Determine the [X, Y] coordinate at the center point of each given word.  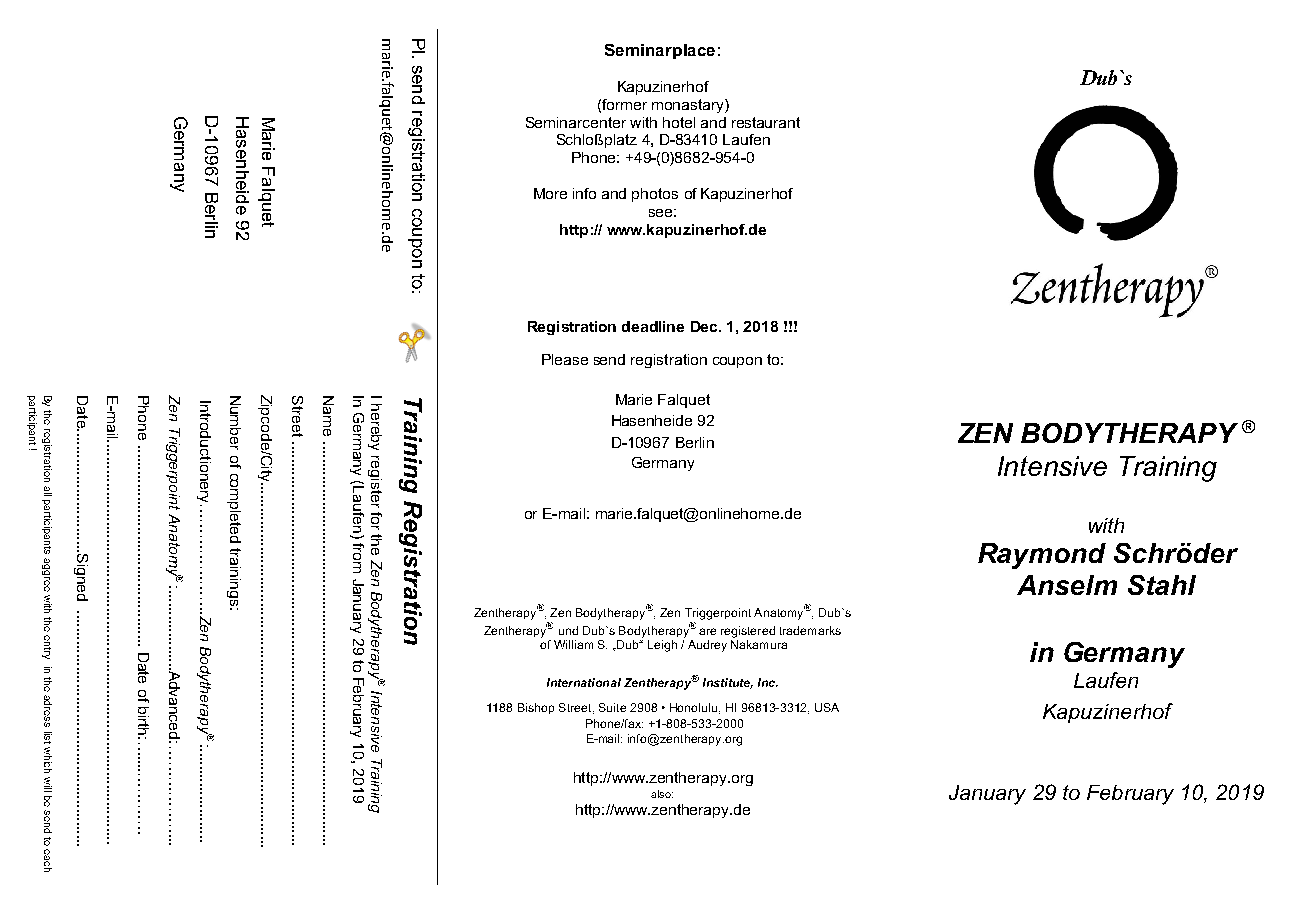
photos [655, 195]
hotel [679, 122]
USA [827, 707]
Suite [612, 707]
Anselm [1067, 585]
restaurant [766, 122]
